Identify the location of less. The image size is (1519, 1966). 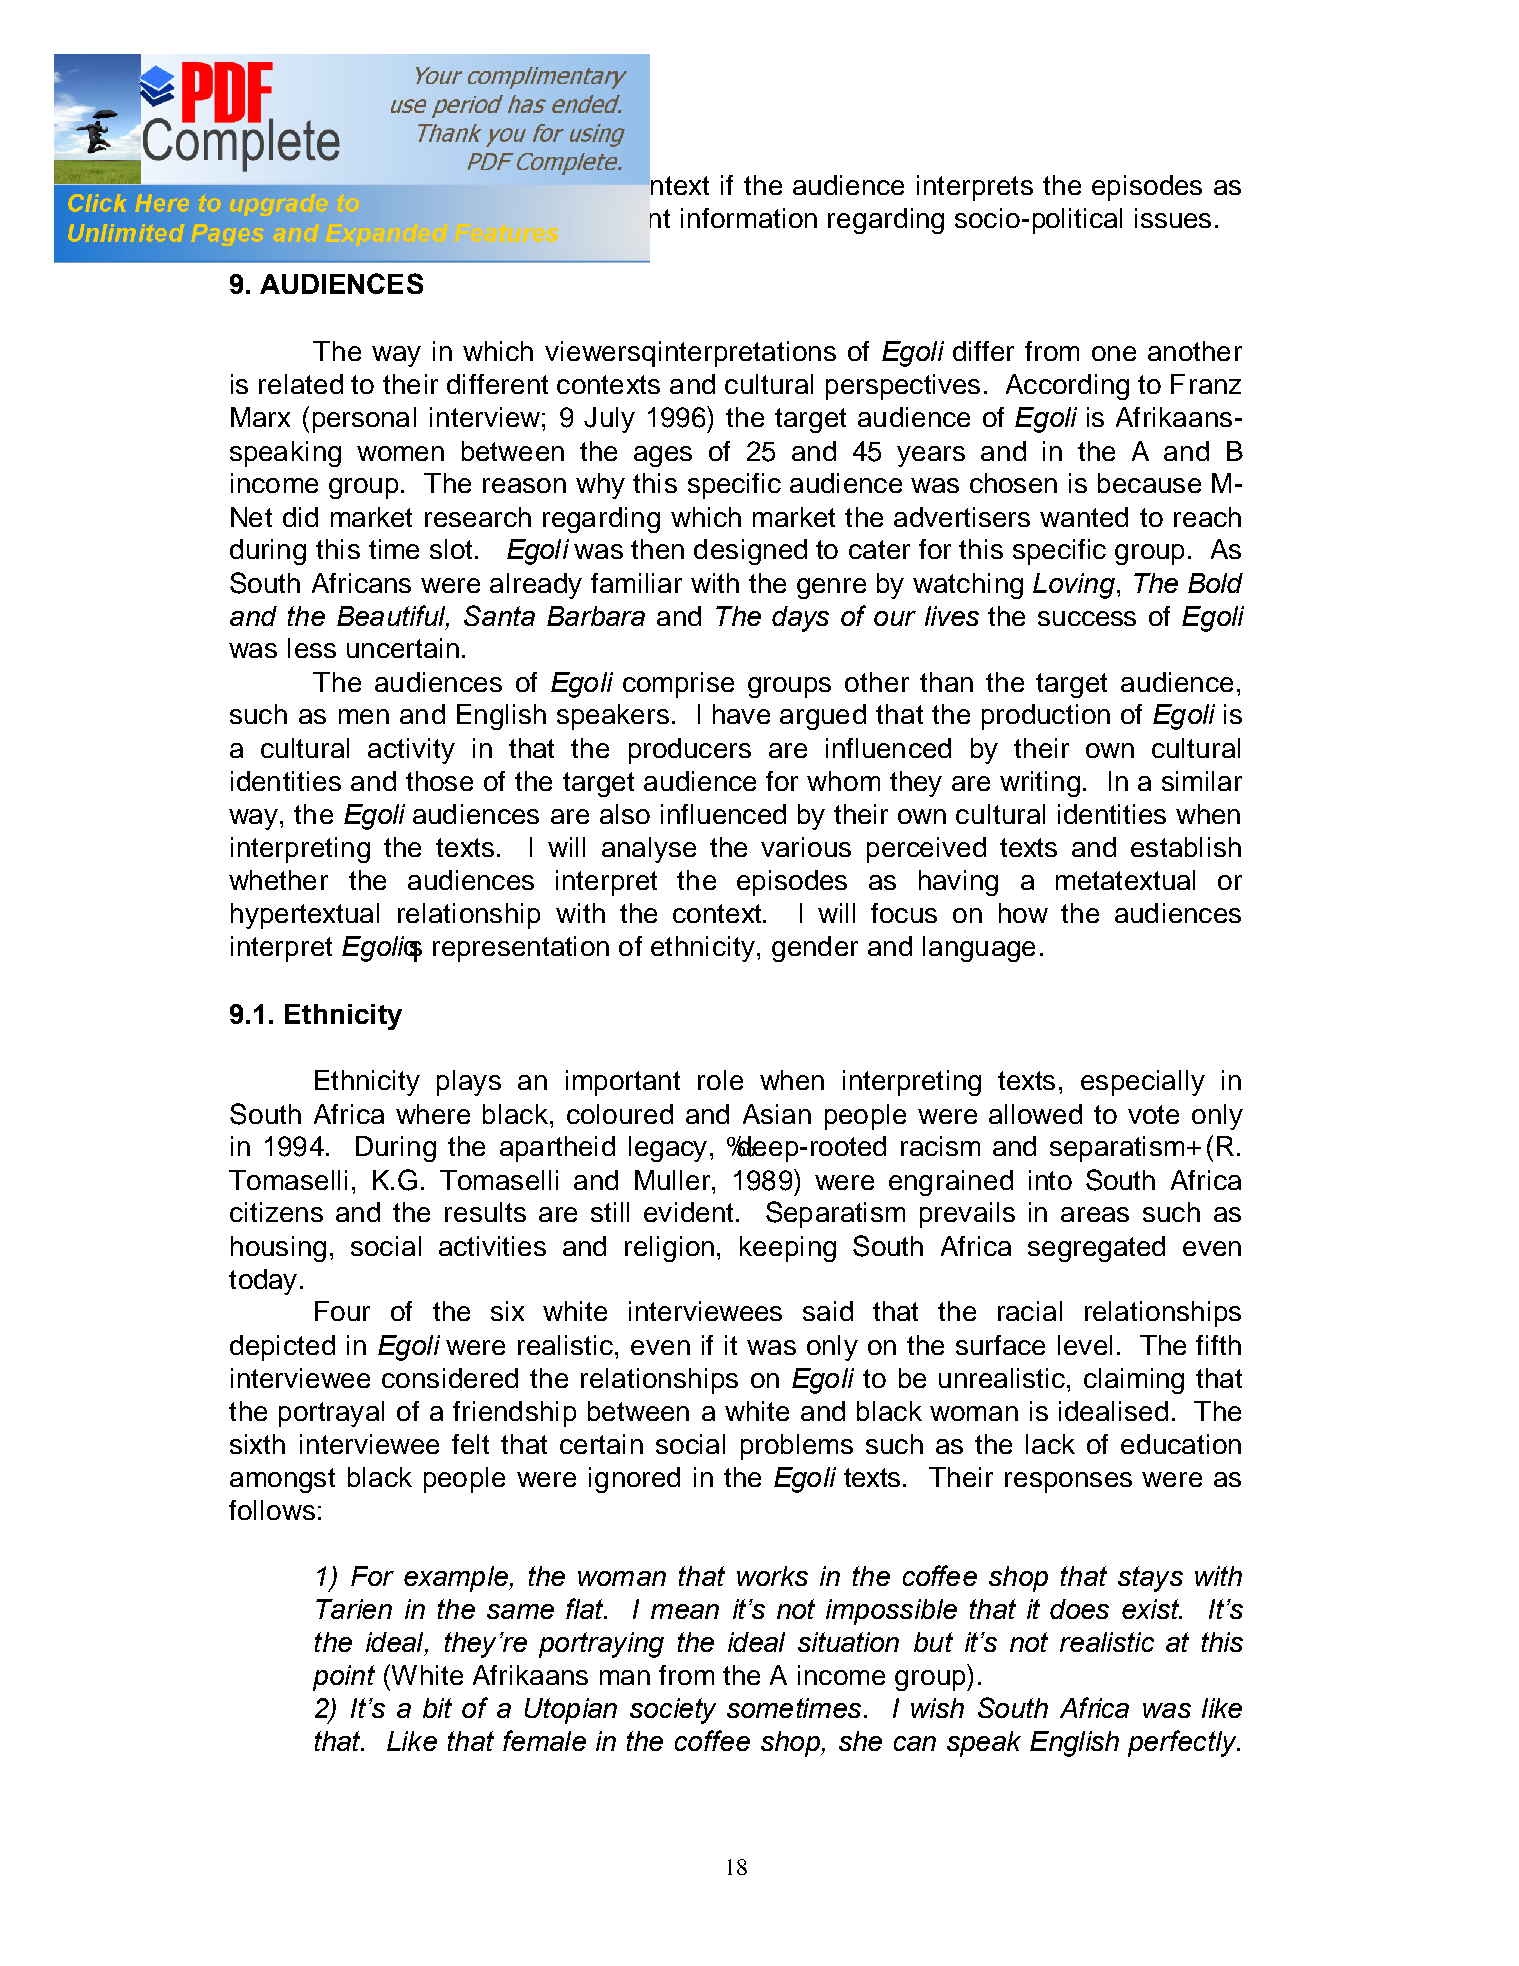
(312, 648).
